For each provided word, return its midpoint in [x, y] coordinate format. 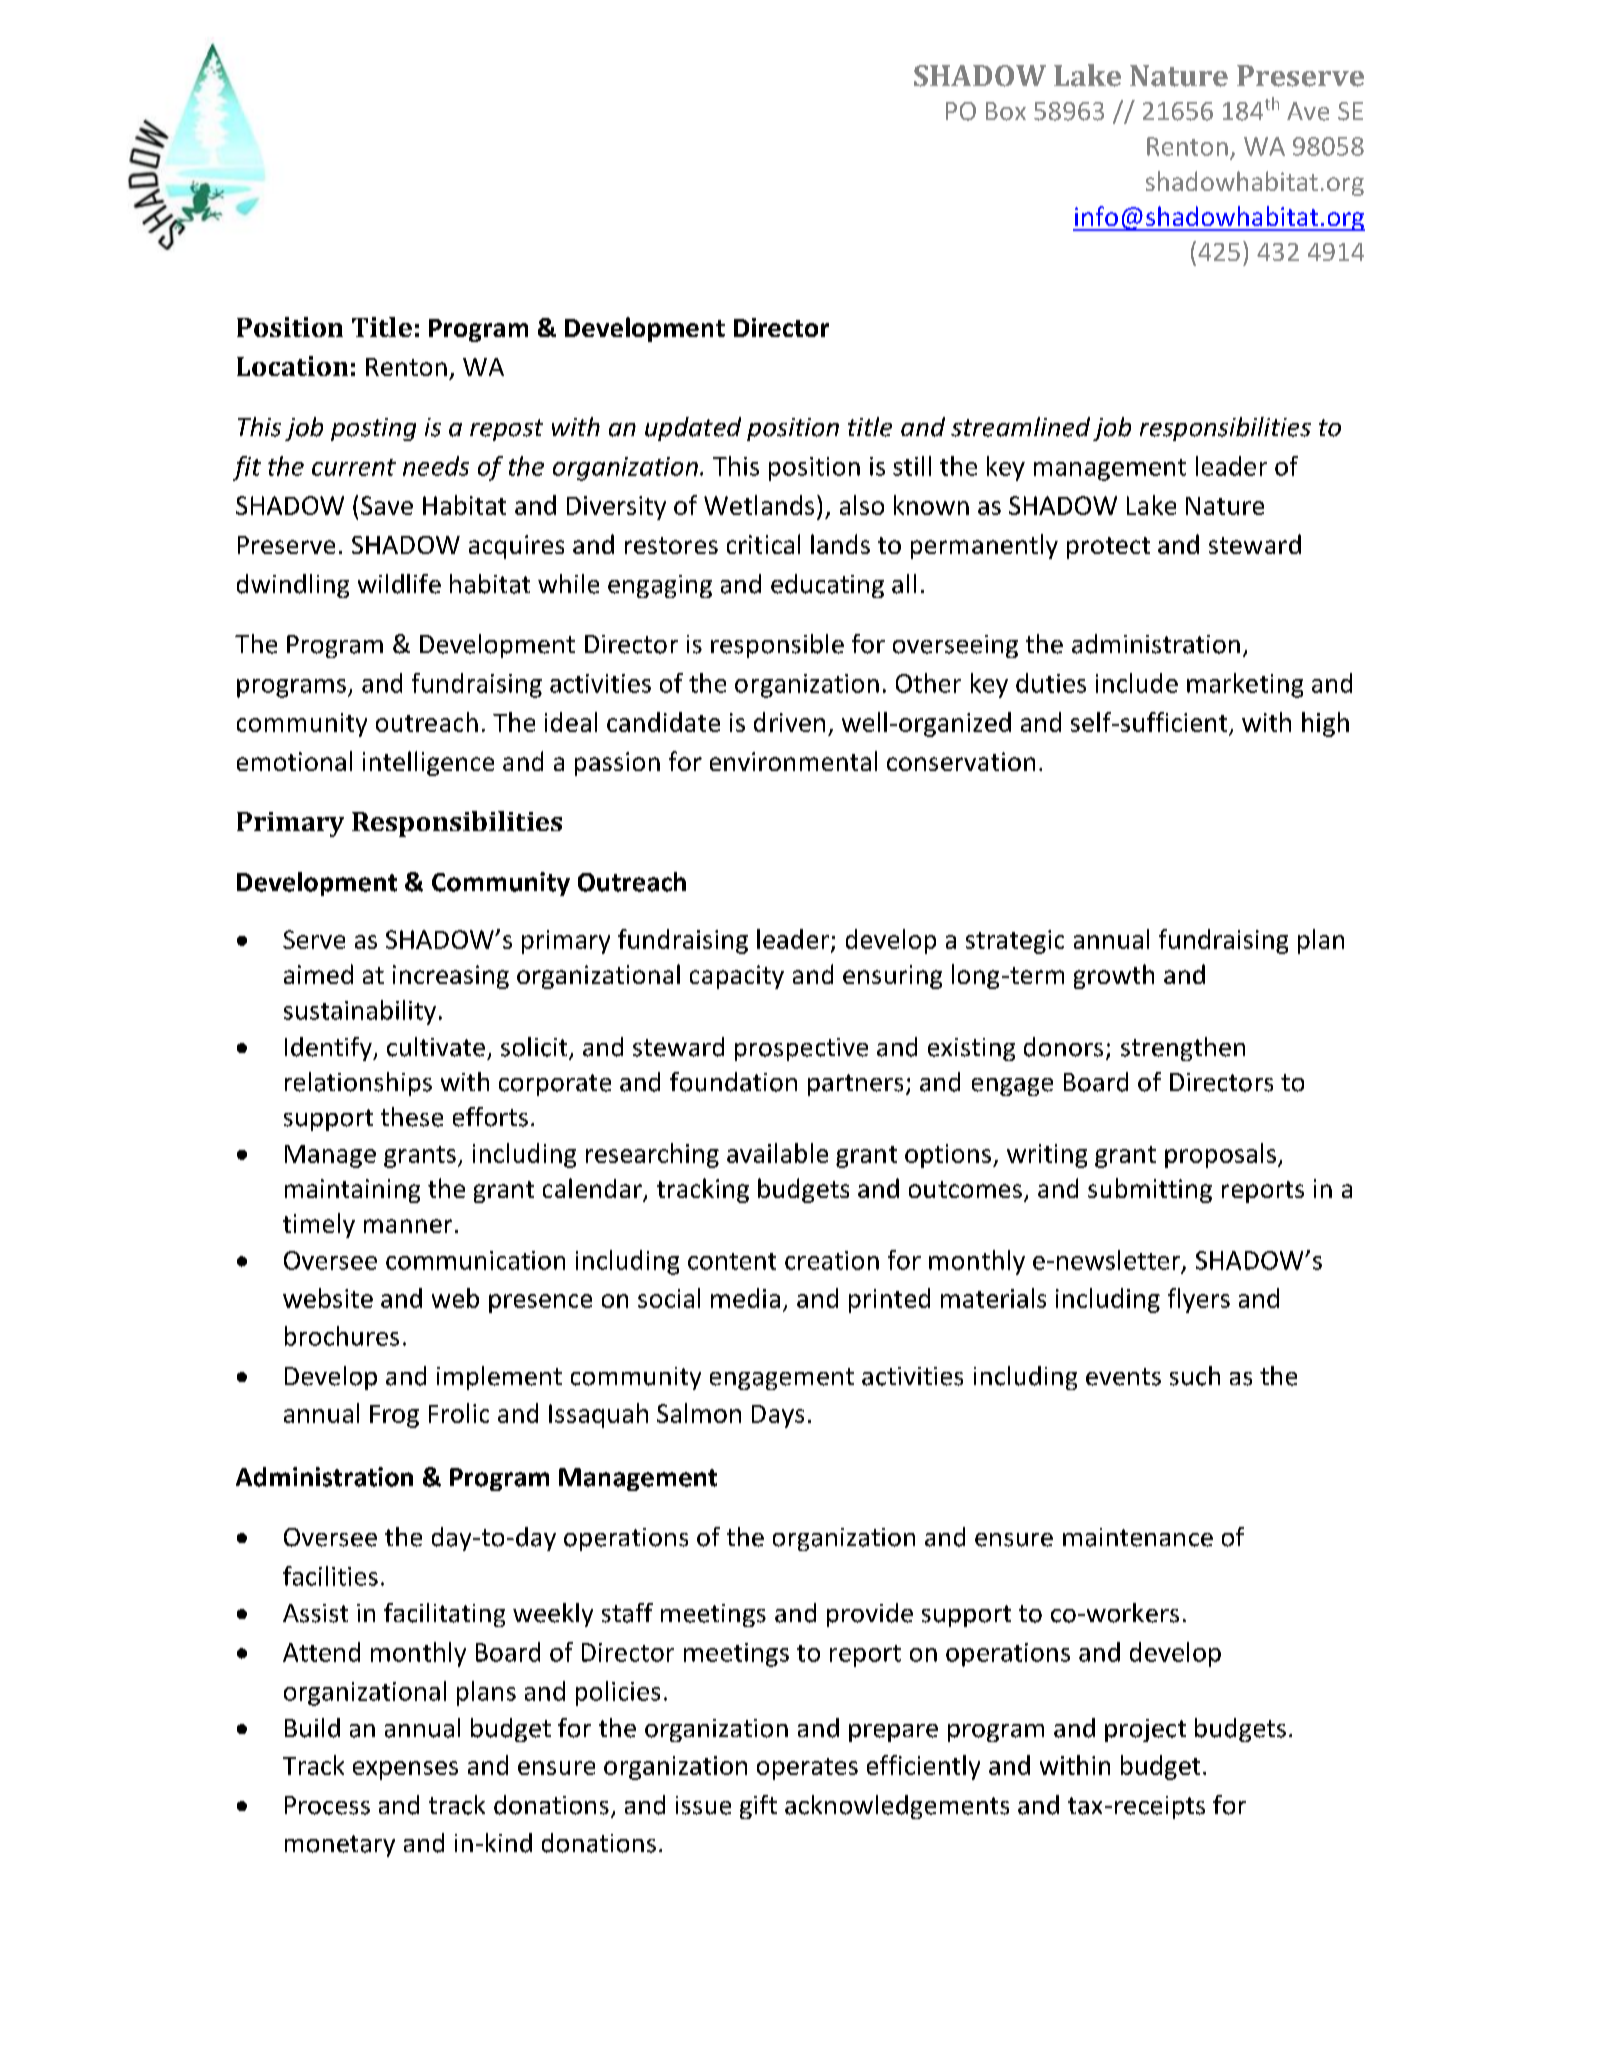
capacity [737, 977]
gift [758, 1807]
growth [1114, 976]
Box [1006, 111]
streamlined [1020, 427]
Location [292, 366]
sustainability [360, 1012]
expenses [405, 1770]
